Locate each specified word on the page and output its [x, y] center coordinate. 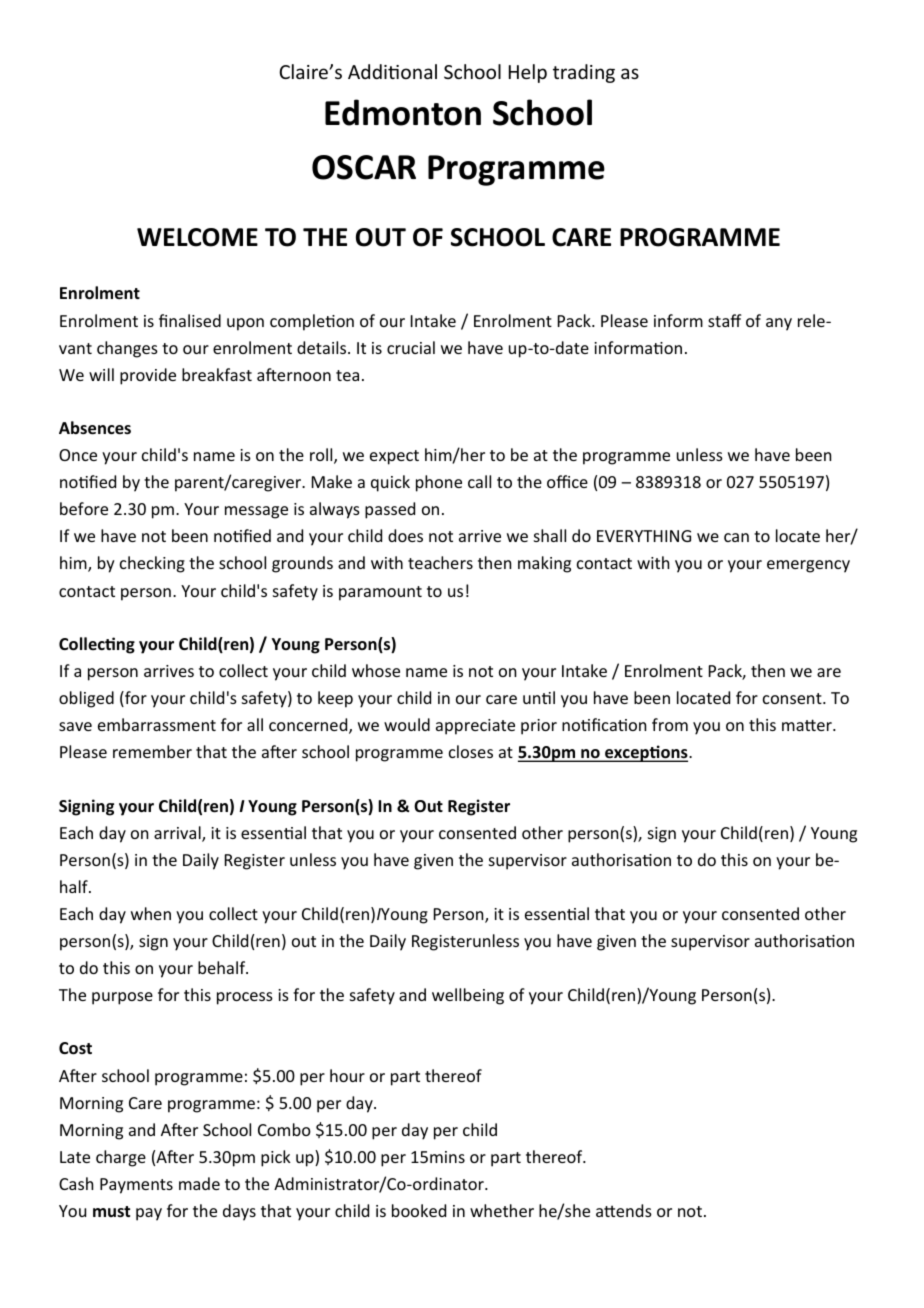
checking [152, 564]
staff [725, 320]
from [670, 724]
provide [148, 376]
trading [584, 73]
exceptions [646, 753]
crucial [411, 347]
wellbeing [468, 996]
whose [376, 670]
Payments [136, 1186]
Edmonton [403, 112]
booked [419, 1210]
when [151, 913]
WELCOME [197, 237]
